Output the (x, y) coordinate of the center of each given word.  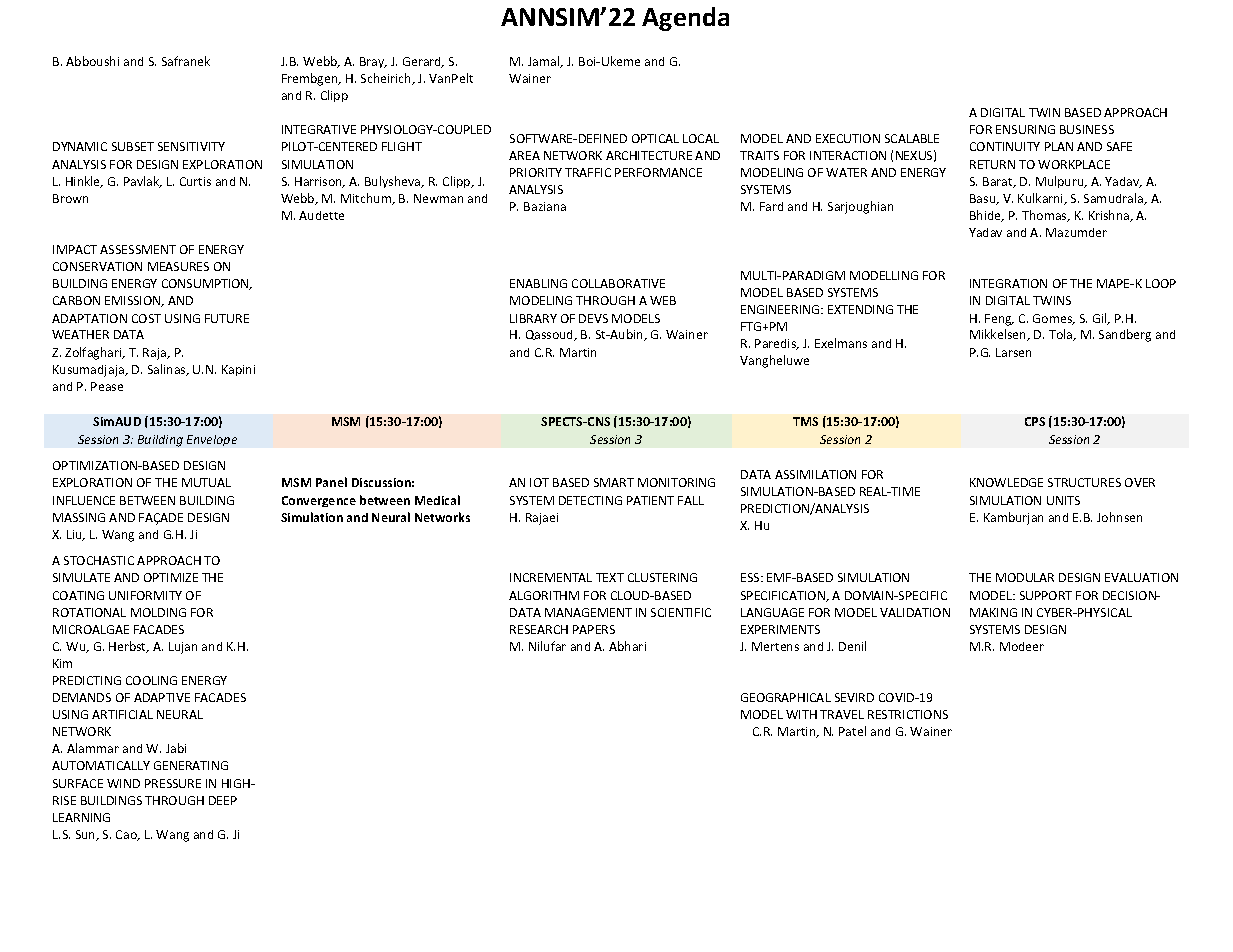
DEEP (223, 800)
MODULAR (1025, 577)
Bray (373, 62)
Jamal (545, 62)
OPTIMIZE (171, 577)
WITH (801, 714)
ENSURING (1025, 129)
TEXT (610, 577)
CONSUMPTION (206, 284)
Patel (852, 731)
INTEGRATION (1008, 283)
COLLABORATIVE (618, 283)
